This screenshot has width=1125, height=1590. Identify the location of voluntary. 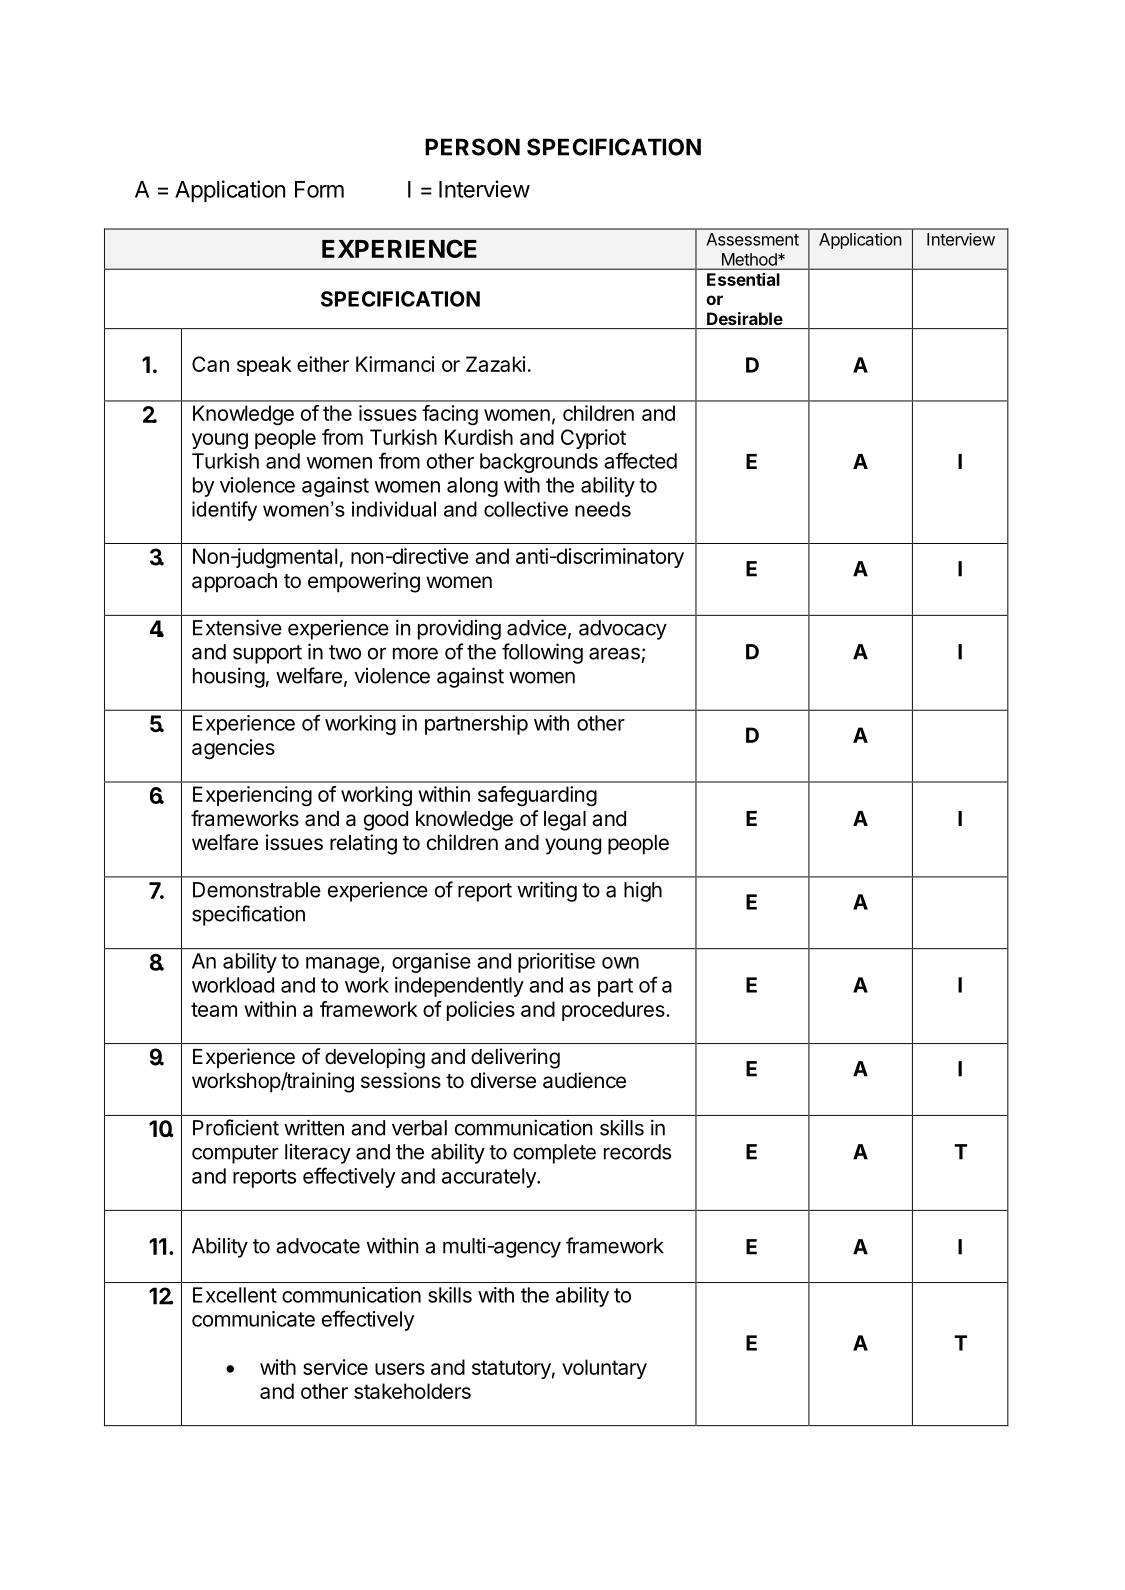
(604, 1369).
